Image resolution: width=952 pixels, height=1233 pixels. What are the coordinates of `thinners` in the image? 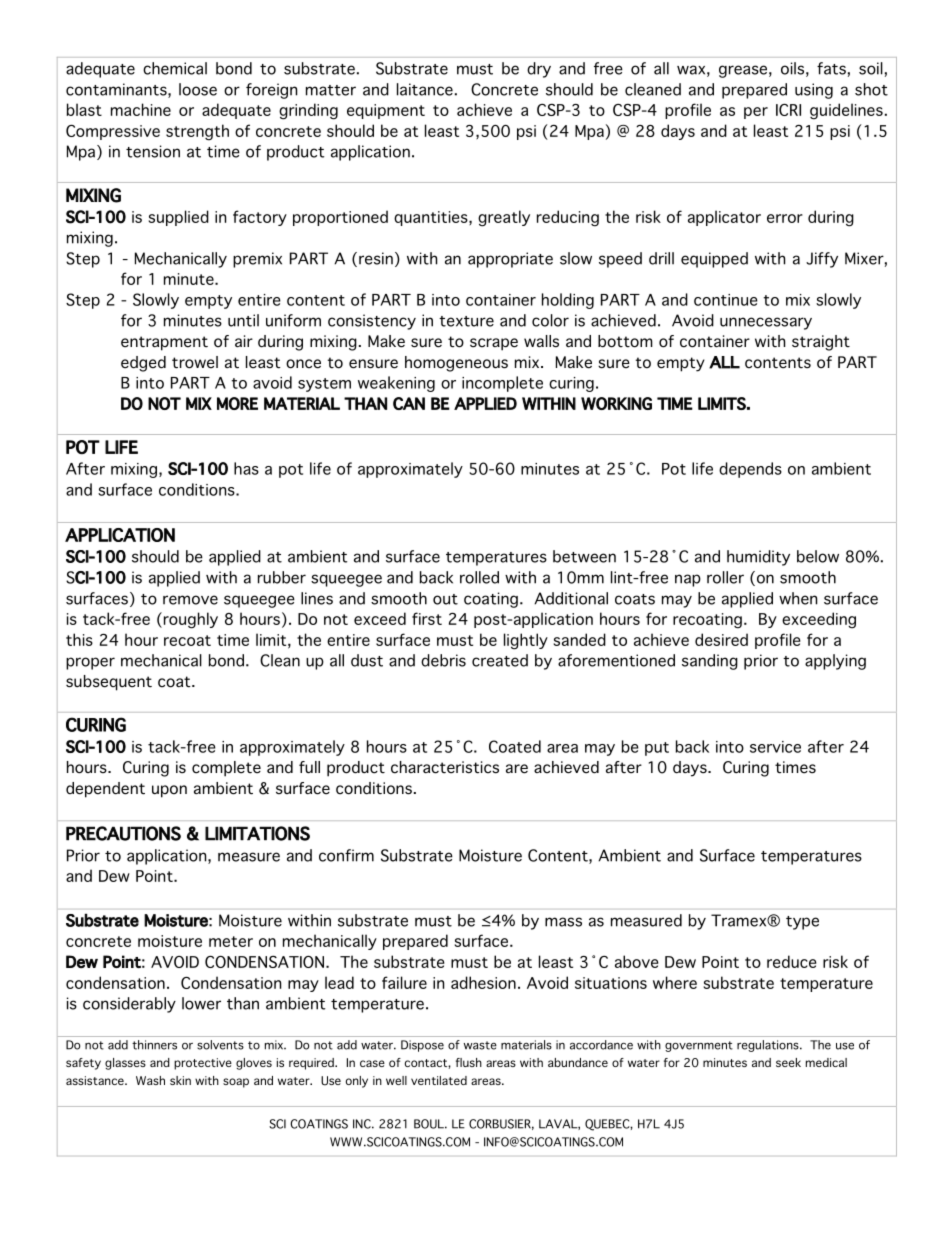 It's located at (154, 1045).
